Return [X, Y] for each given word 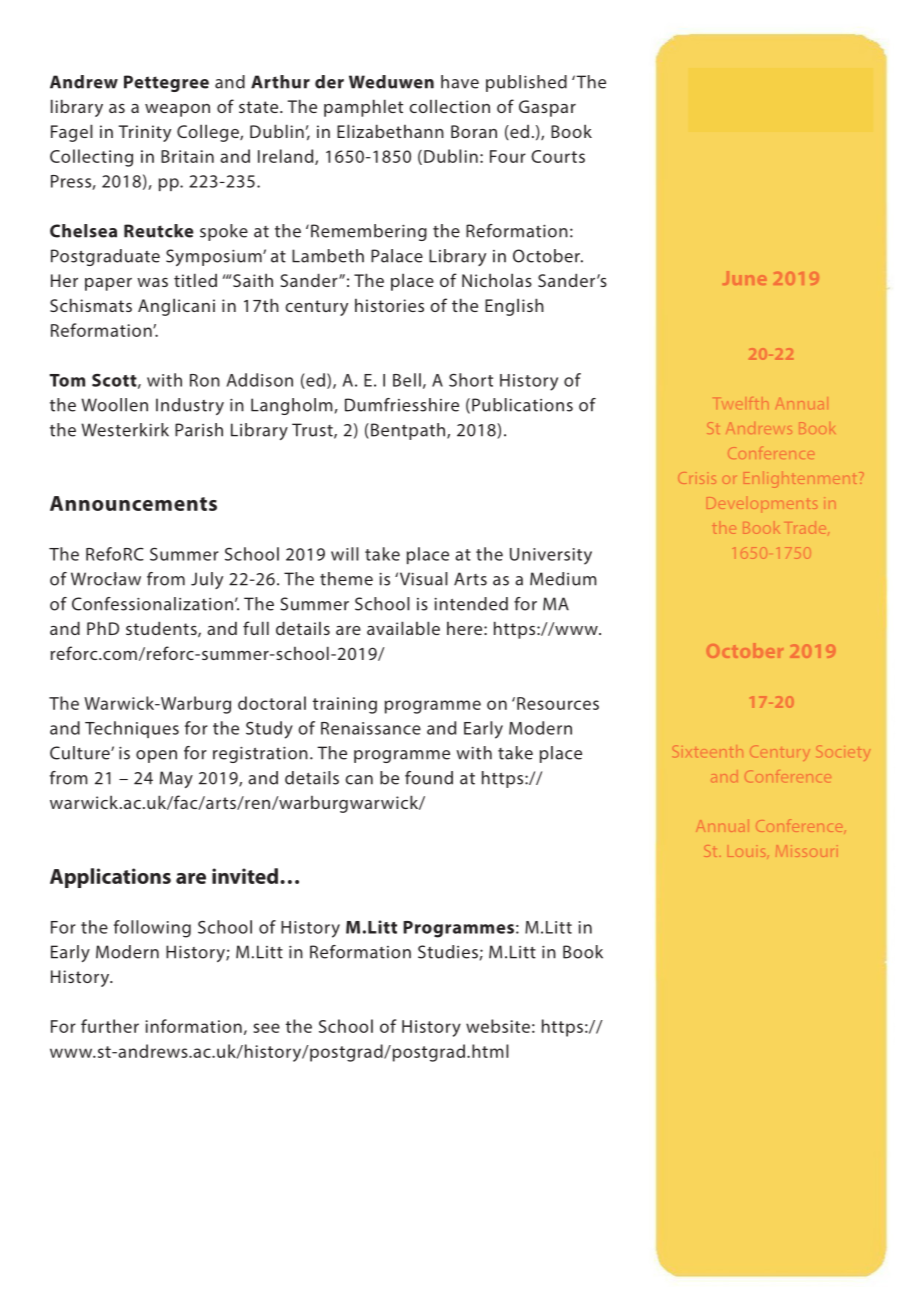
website [498, 1026]
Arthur [280, 82]
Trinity [145, 133]
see [266, 1028]
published [526, 83]
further [110, 1026]
